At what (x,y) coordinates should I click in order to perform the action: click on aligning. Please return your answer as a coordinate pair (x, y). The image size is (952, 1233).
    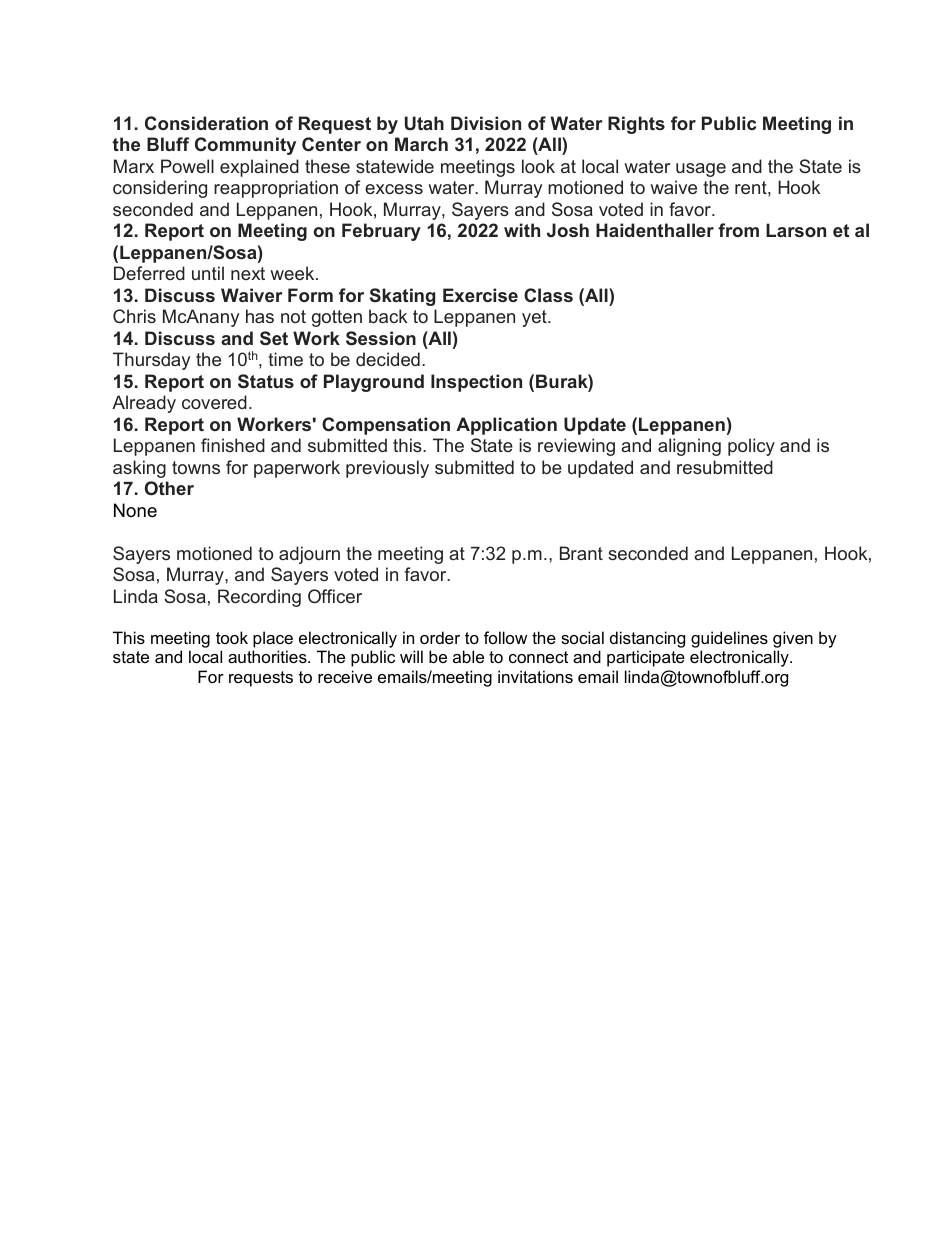
    Looking at the image, I should click on (689, 447).
